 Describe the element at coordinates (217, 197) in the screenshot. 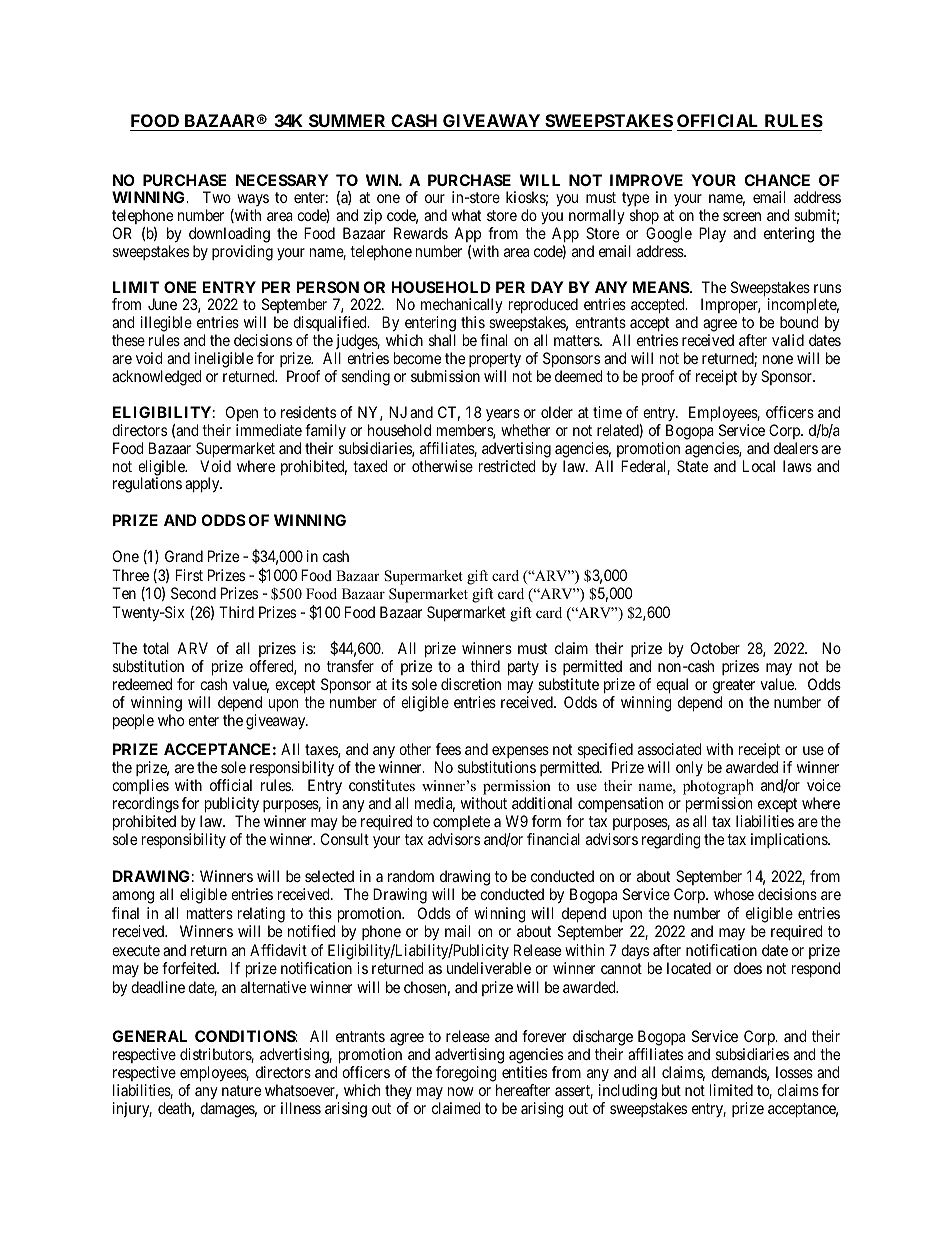

I see `Two` at that location.
